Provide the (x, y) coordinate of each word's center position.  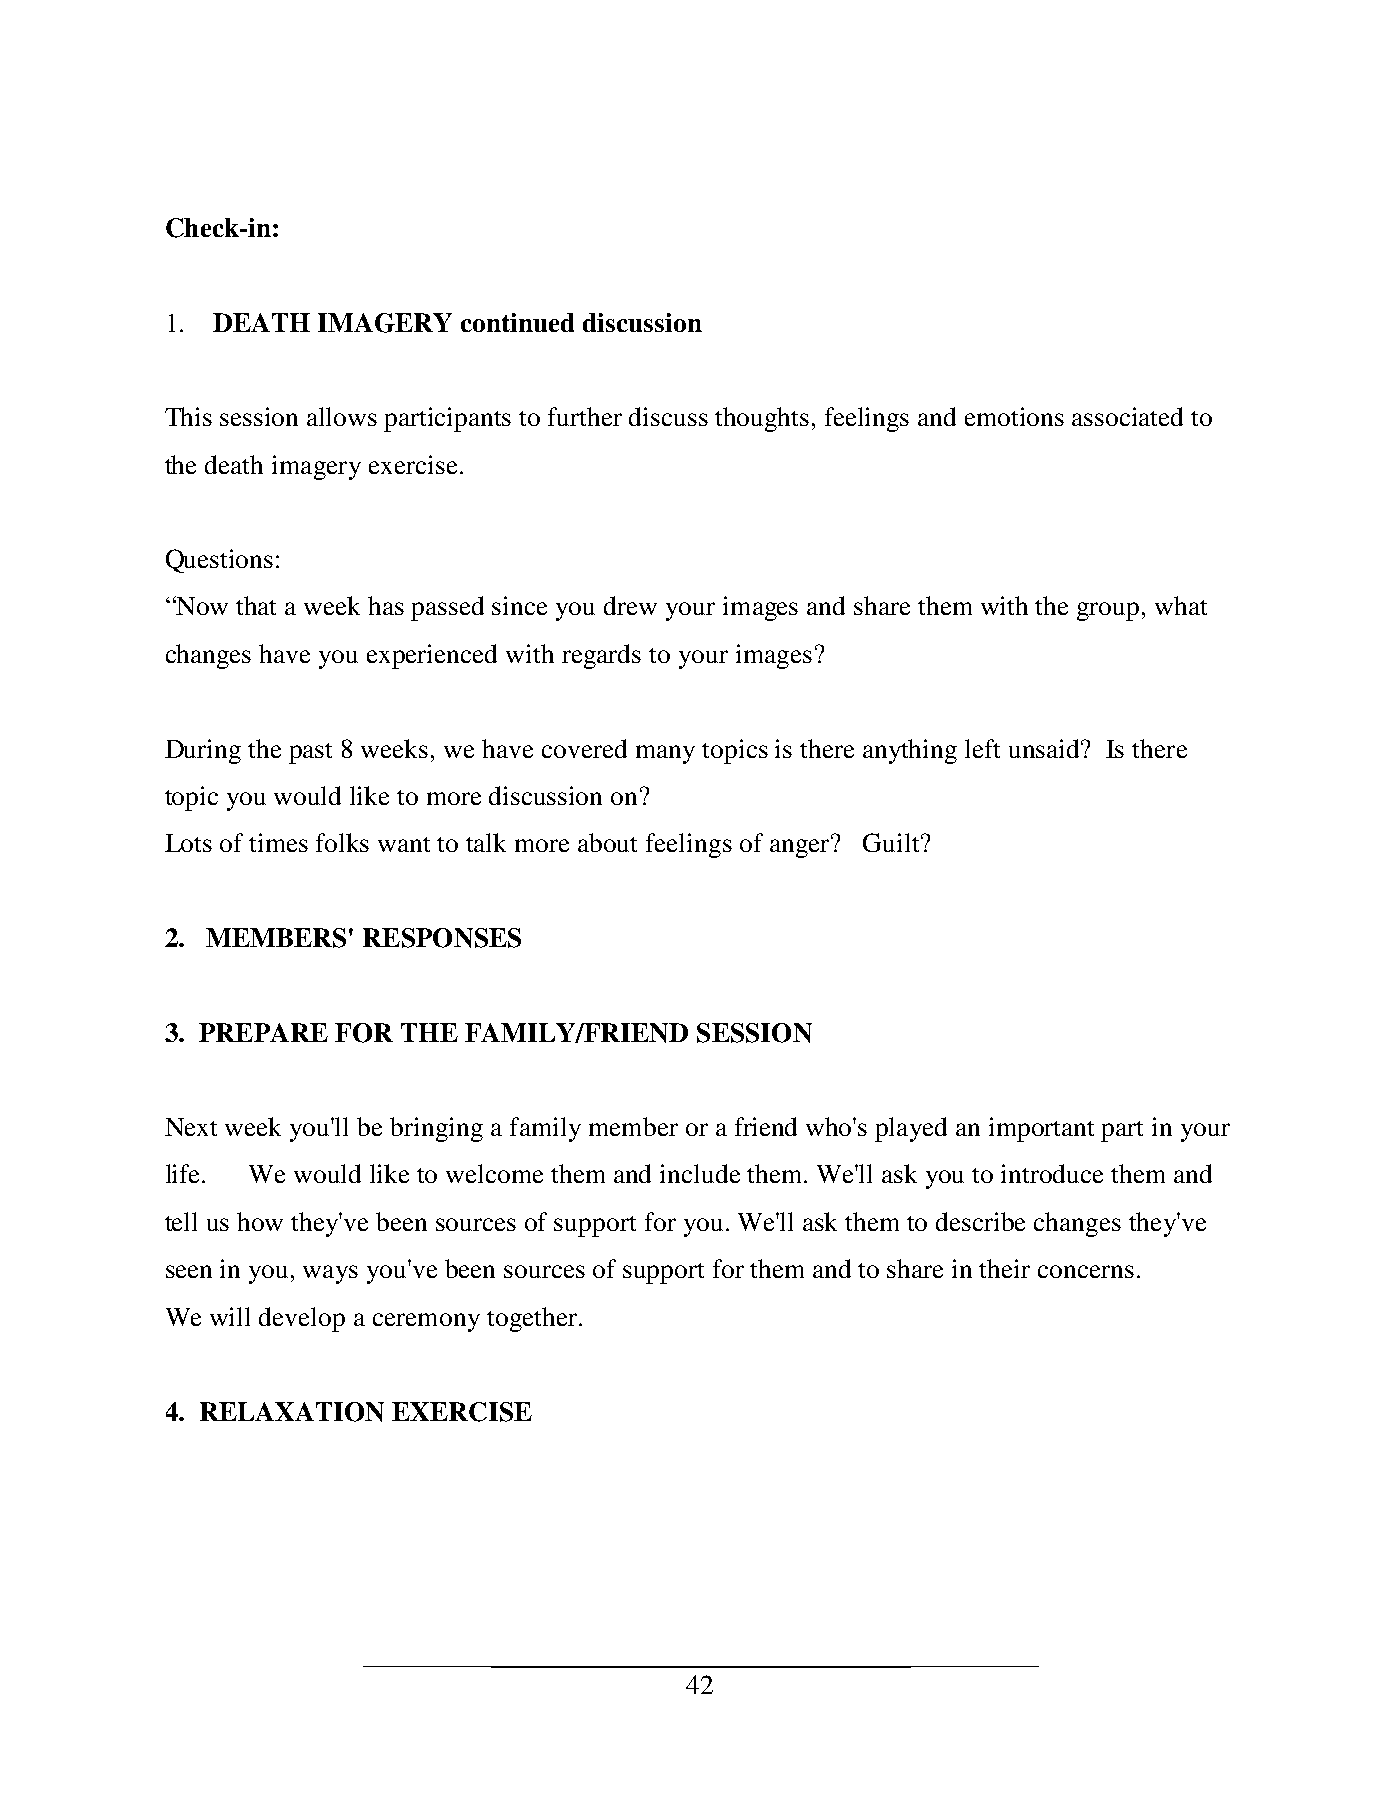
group (1108, 611)
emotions (1014, 416)
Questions (219, 561)
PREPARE (263, 1032)
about (607, 842)
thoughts (762, 419)
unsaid (1046, 748)
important (1041, 1129)
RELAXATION (292, 1412)
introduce (1052, 1173)
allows (342, 416)
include (700, 1173)
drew (630, 605)
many (665, 754)
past (310, 753)
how (260, 1221)
